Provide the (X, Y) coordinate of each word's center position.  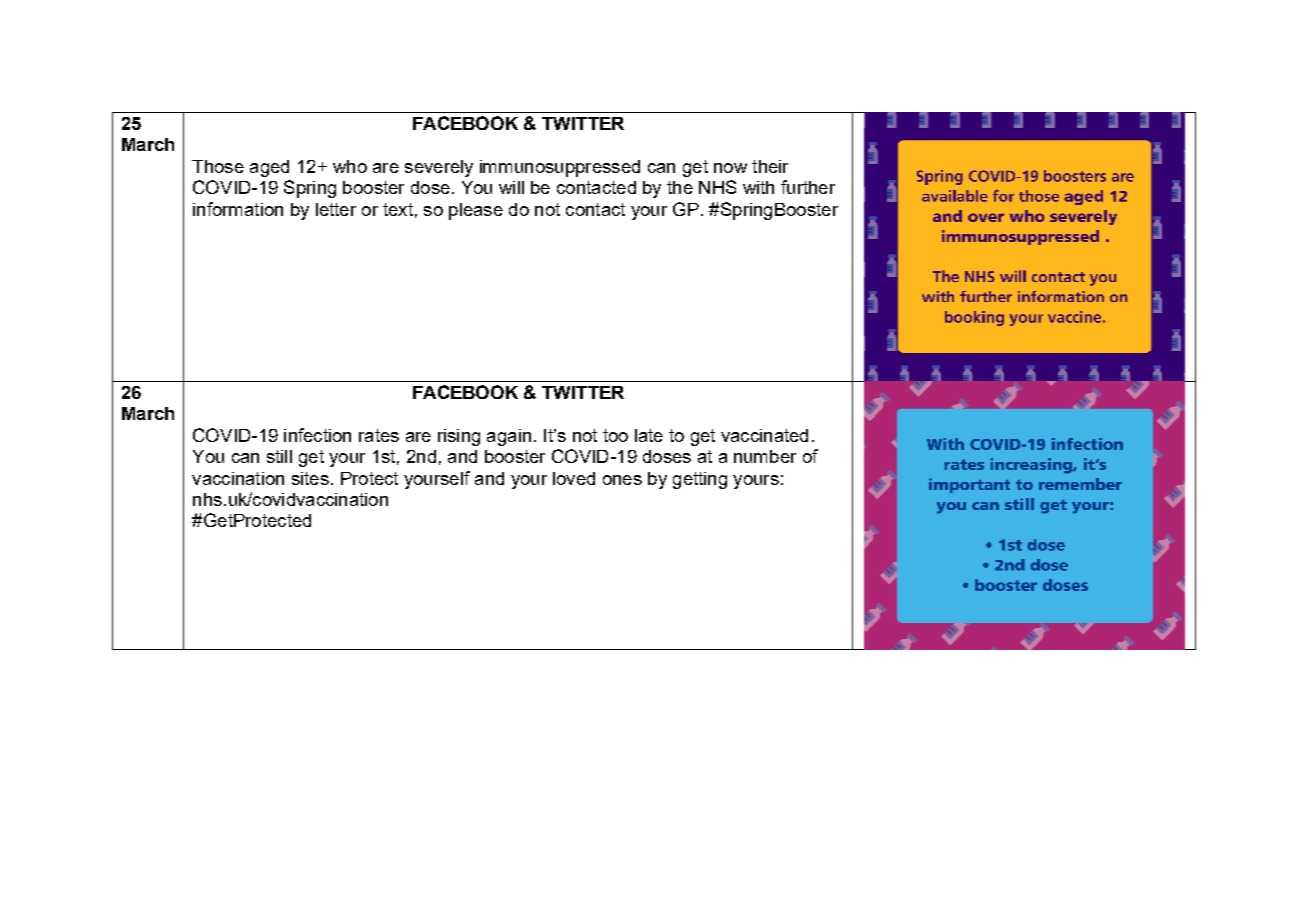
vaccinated (764, 435)
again (509, 437)
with (758, 187)
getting (700, 480)
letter (336, 209)
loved (574, 478)
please (476, 211)
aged (269, 168)
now (730, 168)
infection (317, 435)
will (511, 187)
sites (310, 478)
